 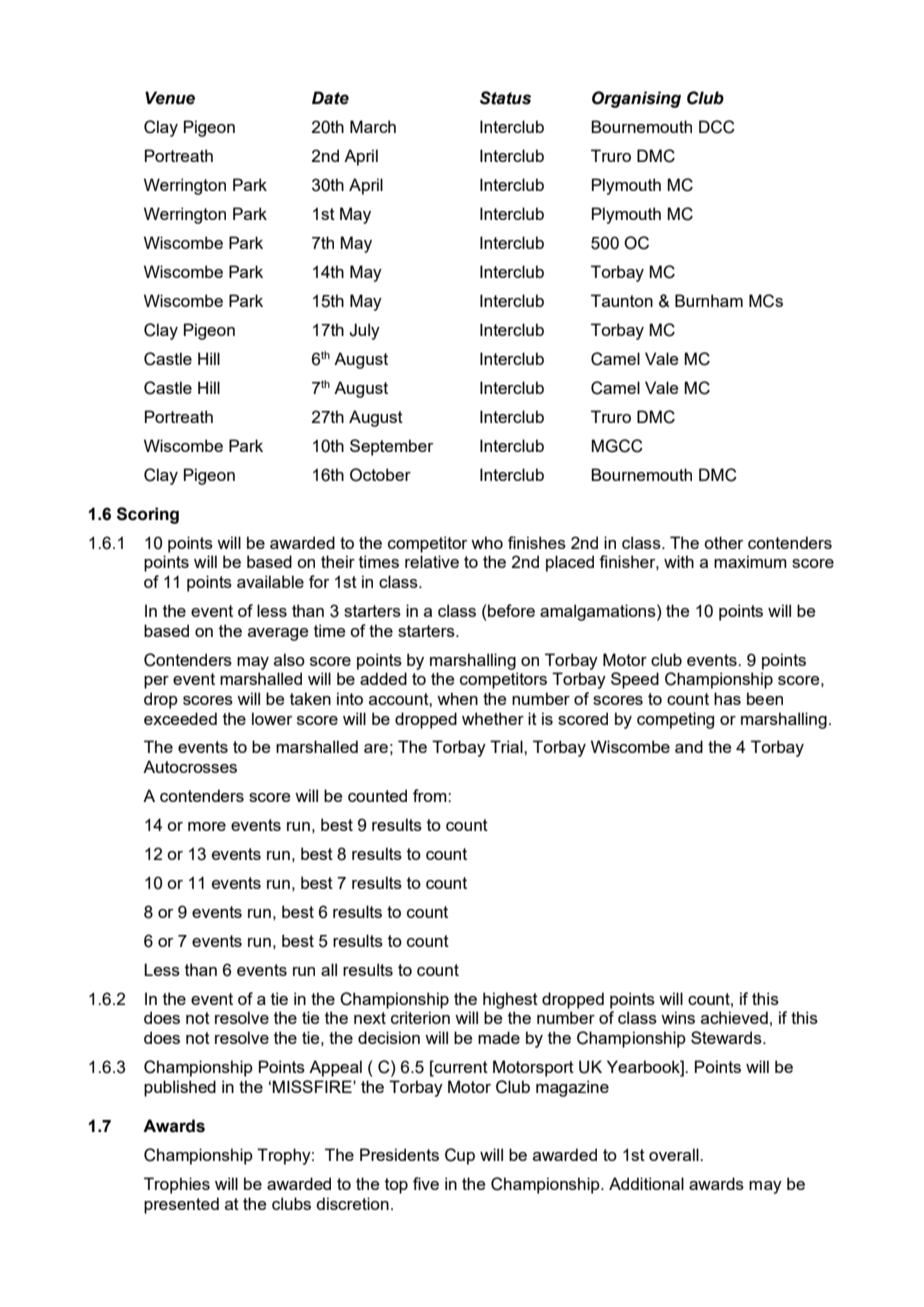 I want to click on Status, so click(x=505, y=98).
